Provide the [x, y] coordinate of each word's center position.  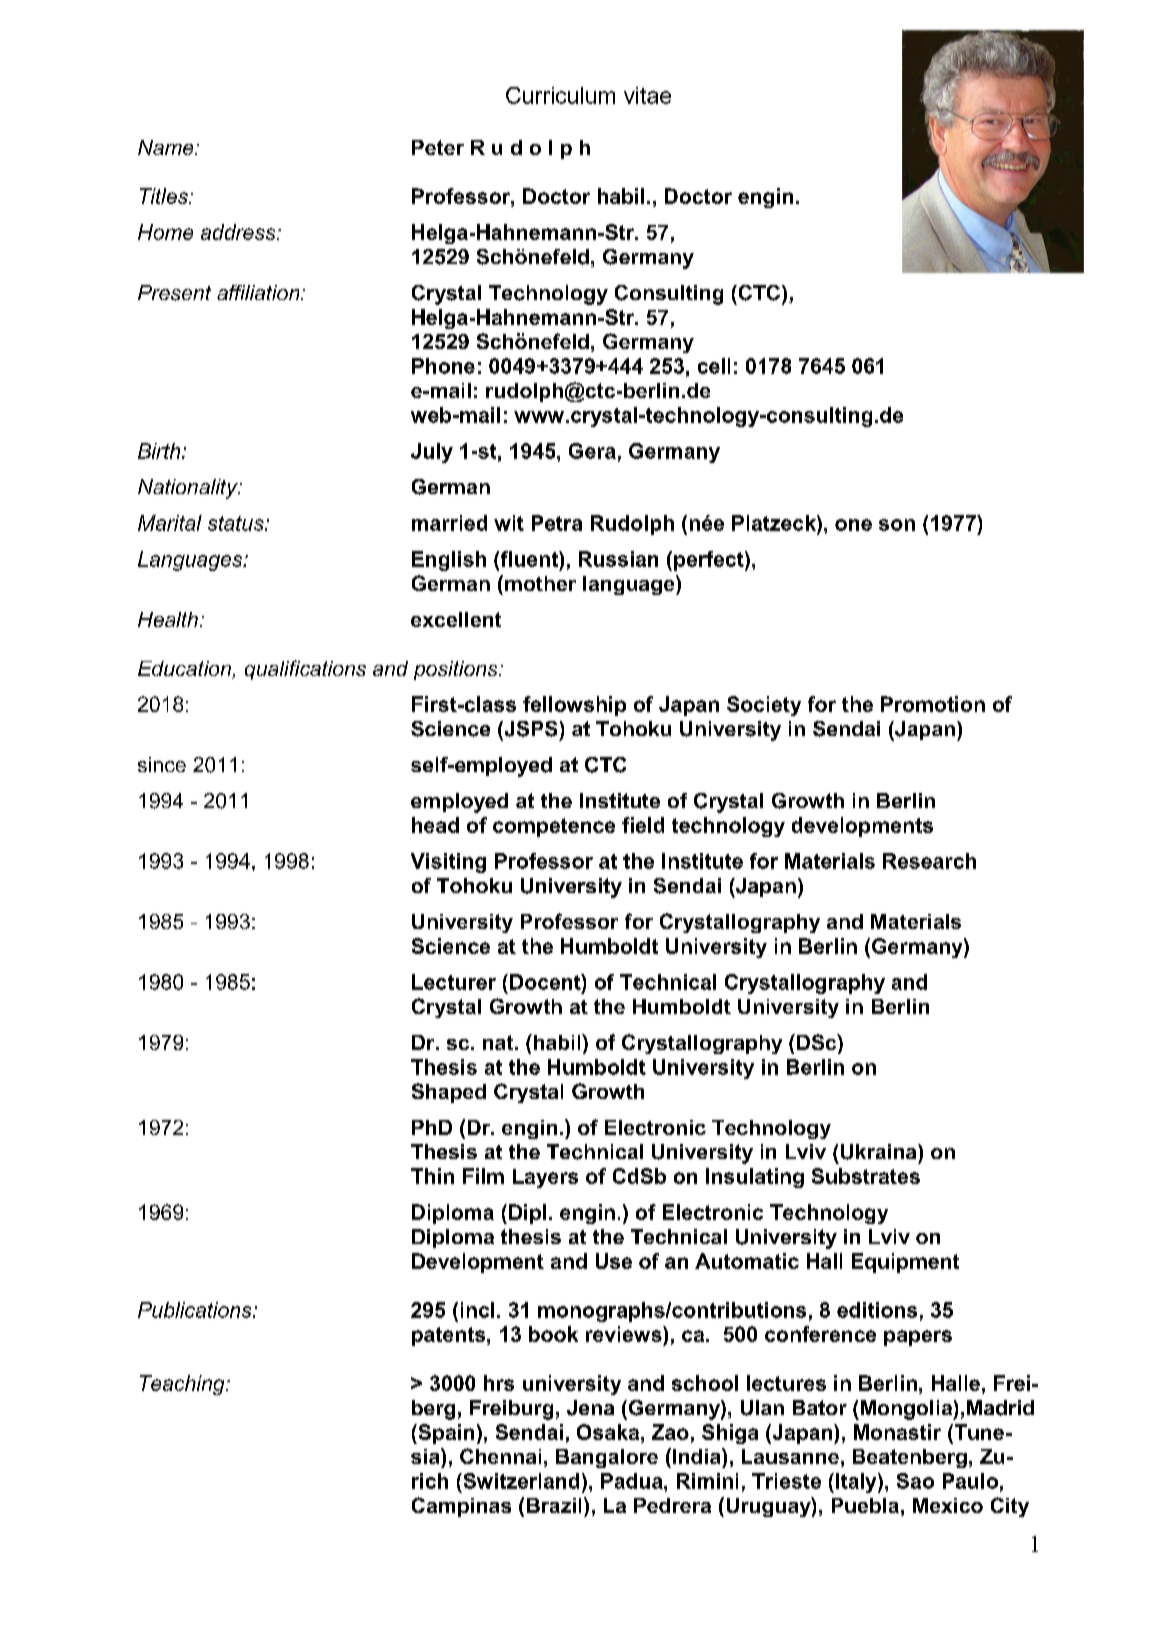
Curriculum [560, 95]
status [237, 523]
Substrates [866, 1176]
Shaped [449, 1093]
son [897, 525]
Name [167, 147]
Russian [618, 559]
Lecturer [454, 982]
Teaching [183, 1385]
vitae [647, 95]
